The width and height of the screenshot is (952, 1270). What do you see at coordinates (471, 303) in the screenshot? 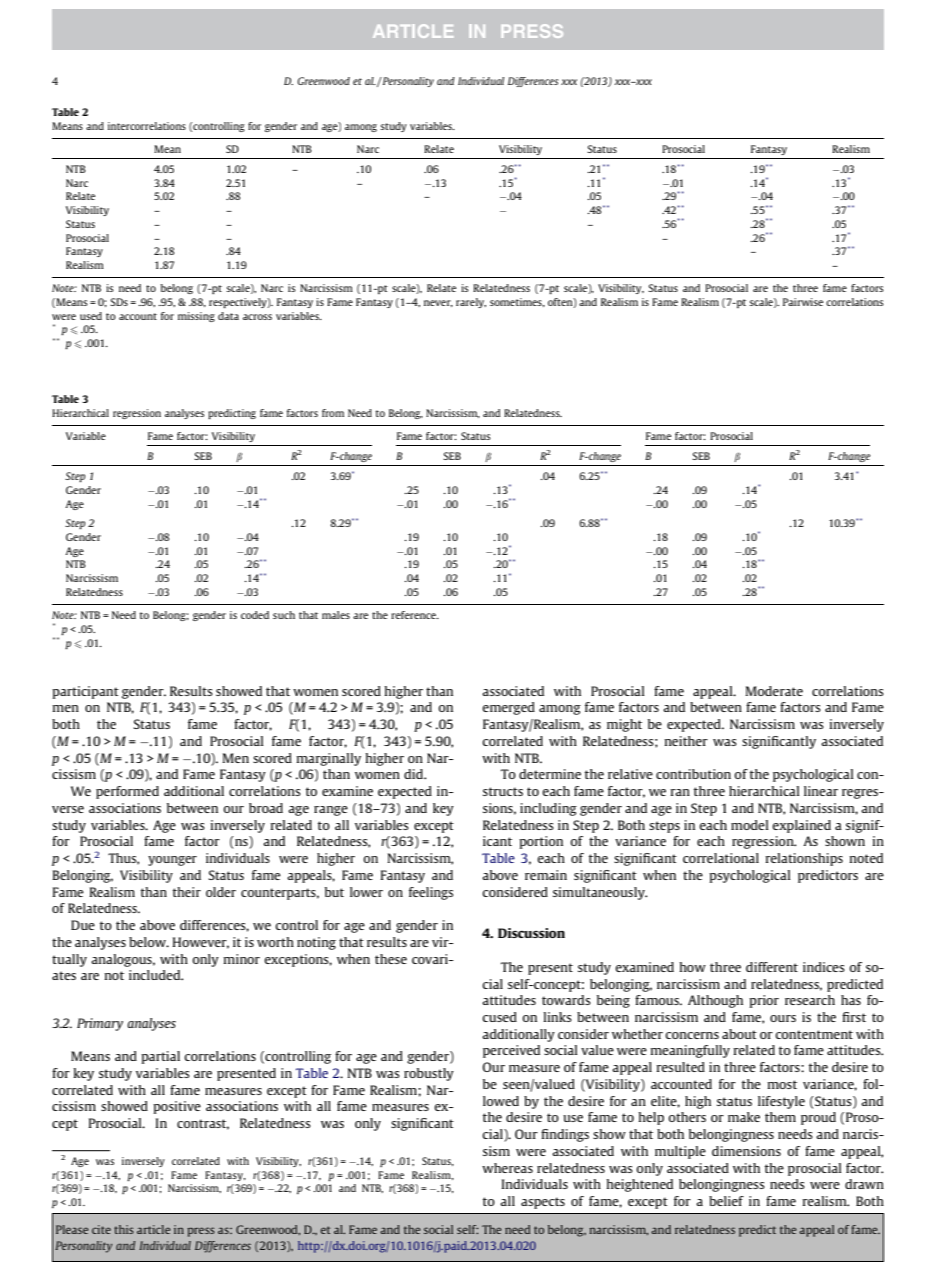
I see `rarely` at bounding box center [471, 303].
